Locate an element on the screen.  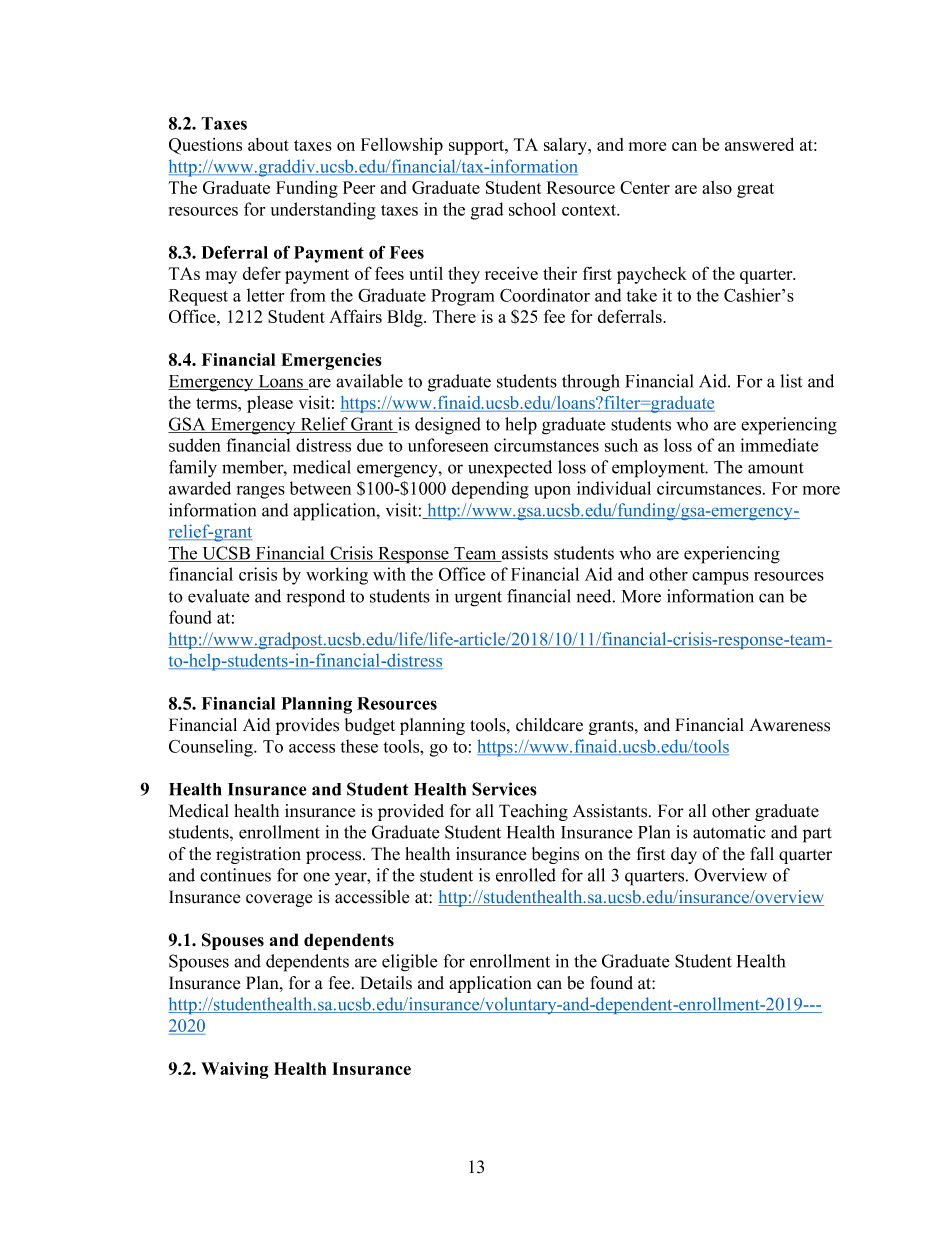
list is located at coordinates (791, 381).
